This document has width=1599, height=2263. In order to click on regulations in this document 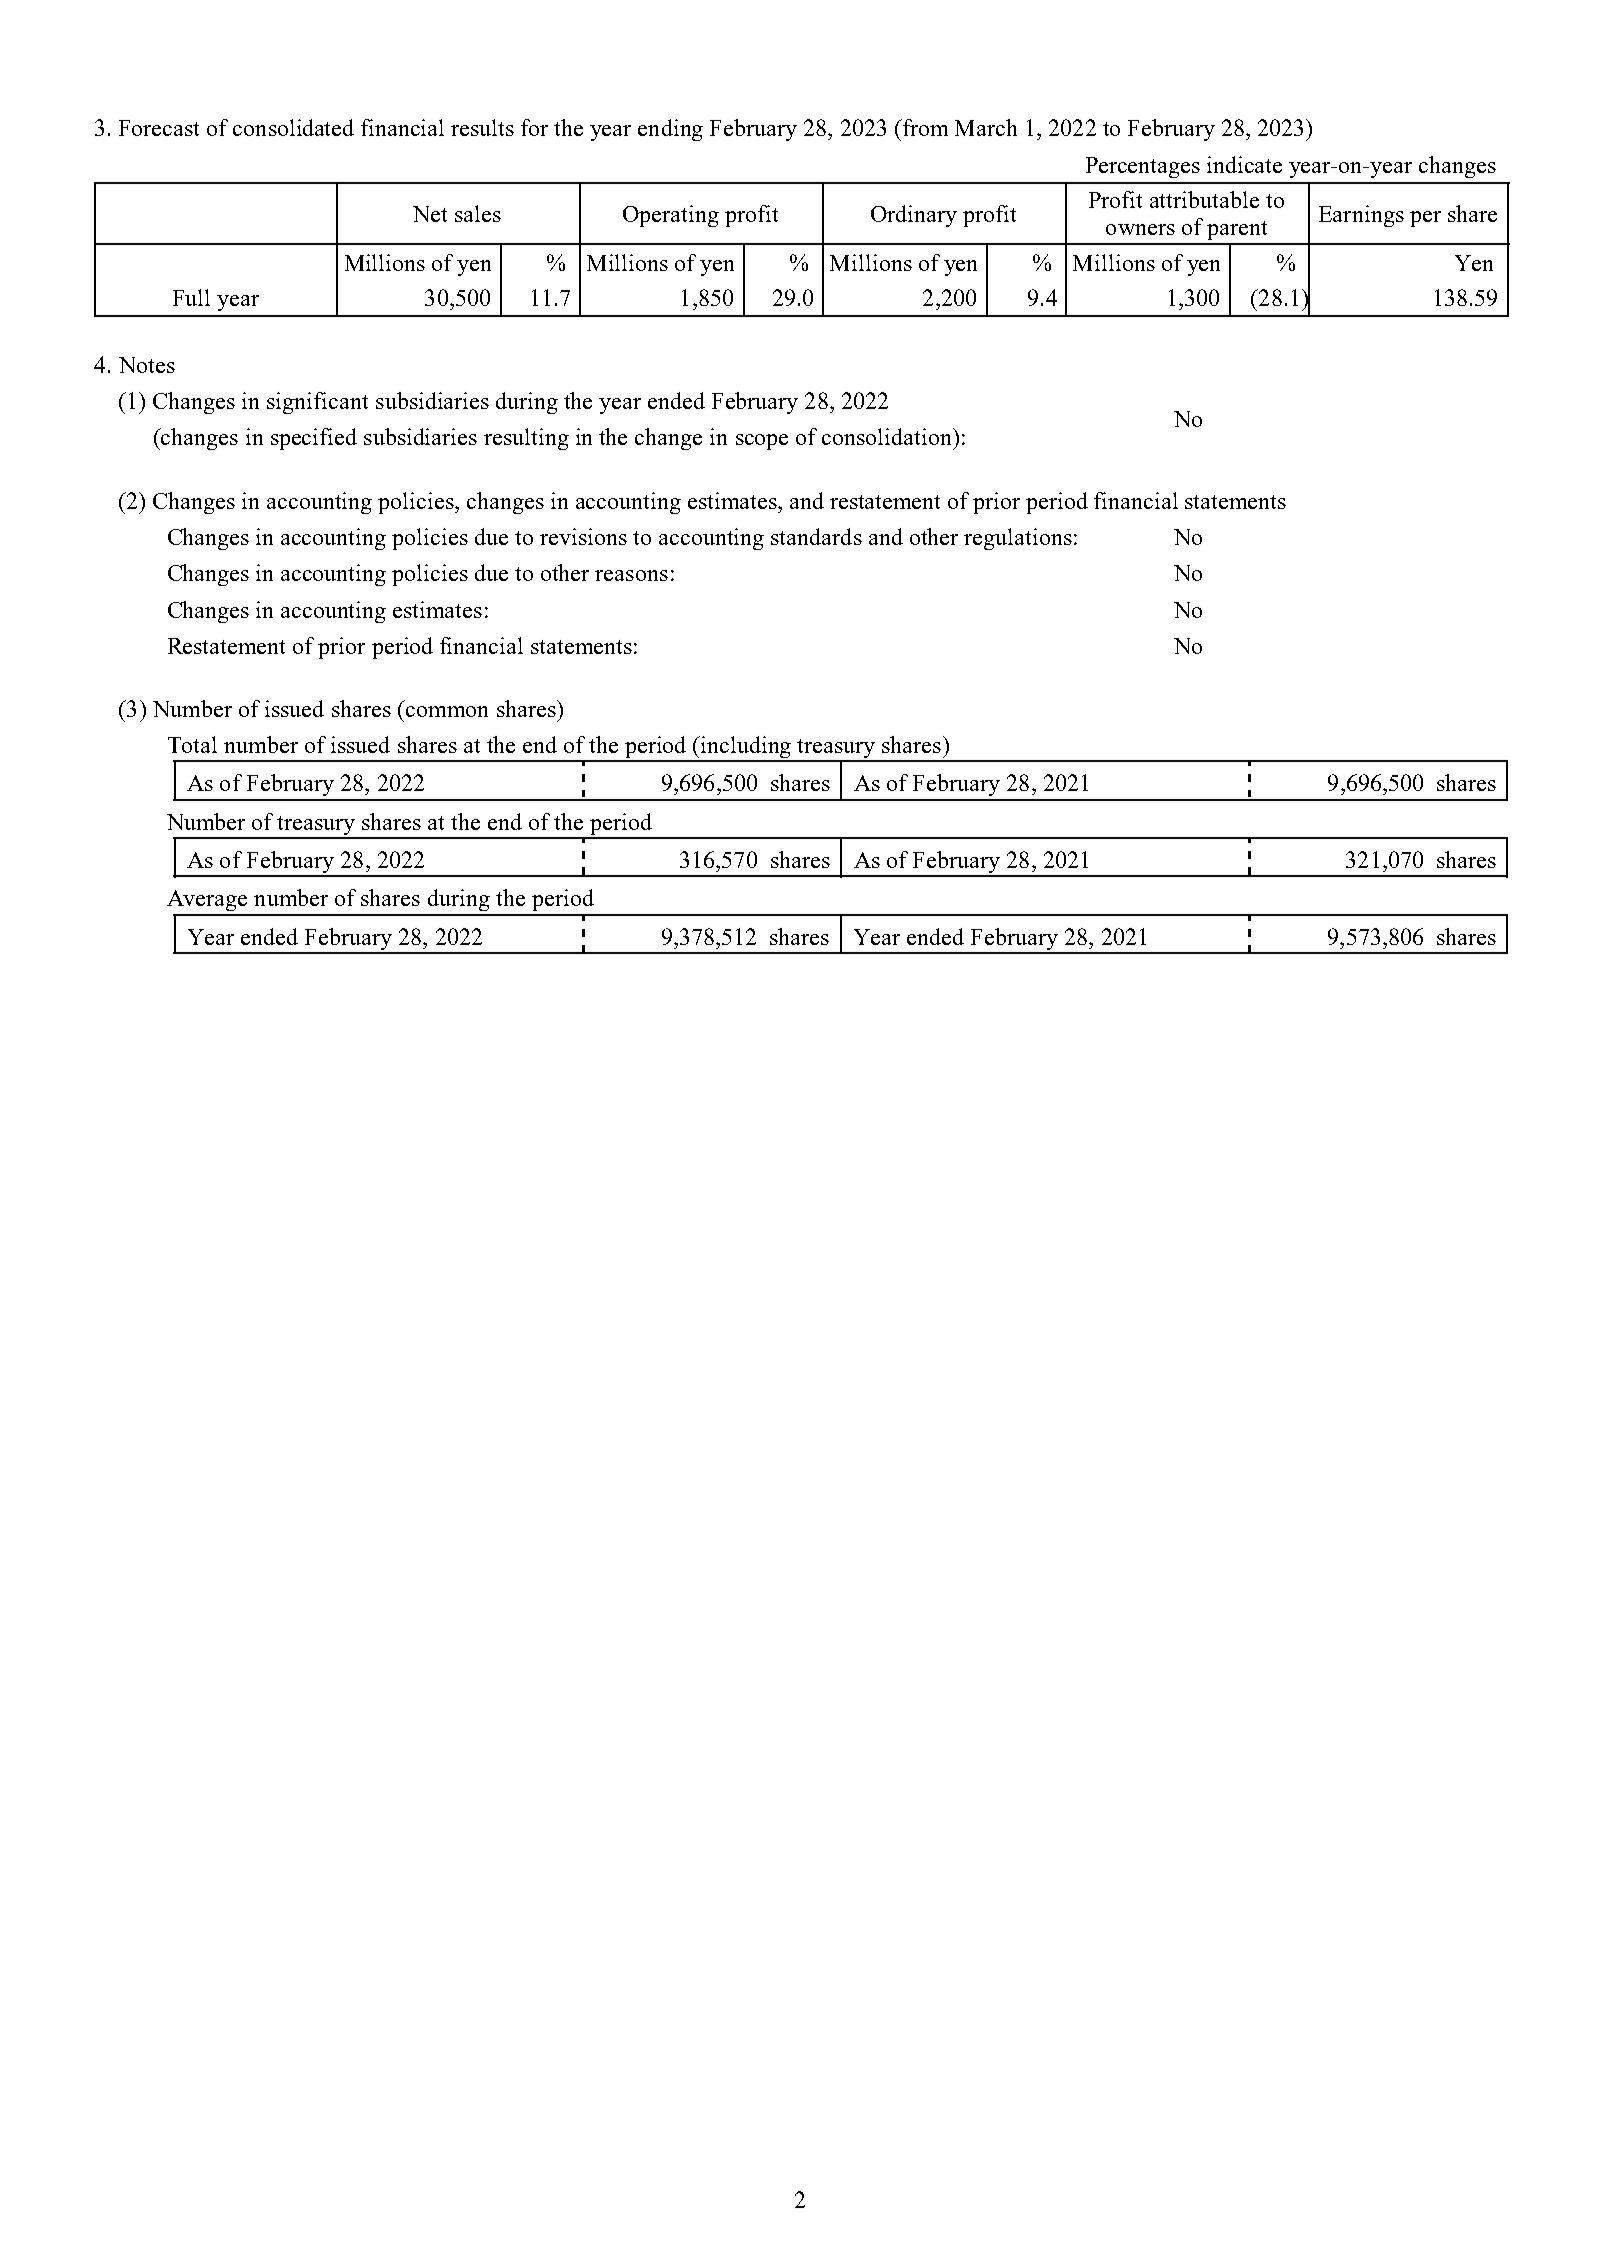, I will do `click(1018, 539)`.
